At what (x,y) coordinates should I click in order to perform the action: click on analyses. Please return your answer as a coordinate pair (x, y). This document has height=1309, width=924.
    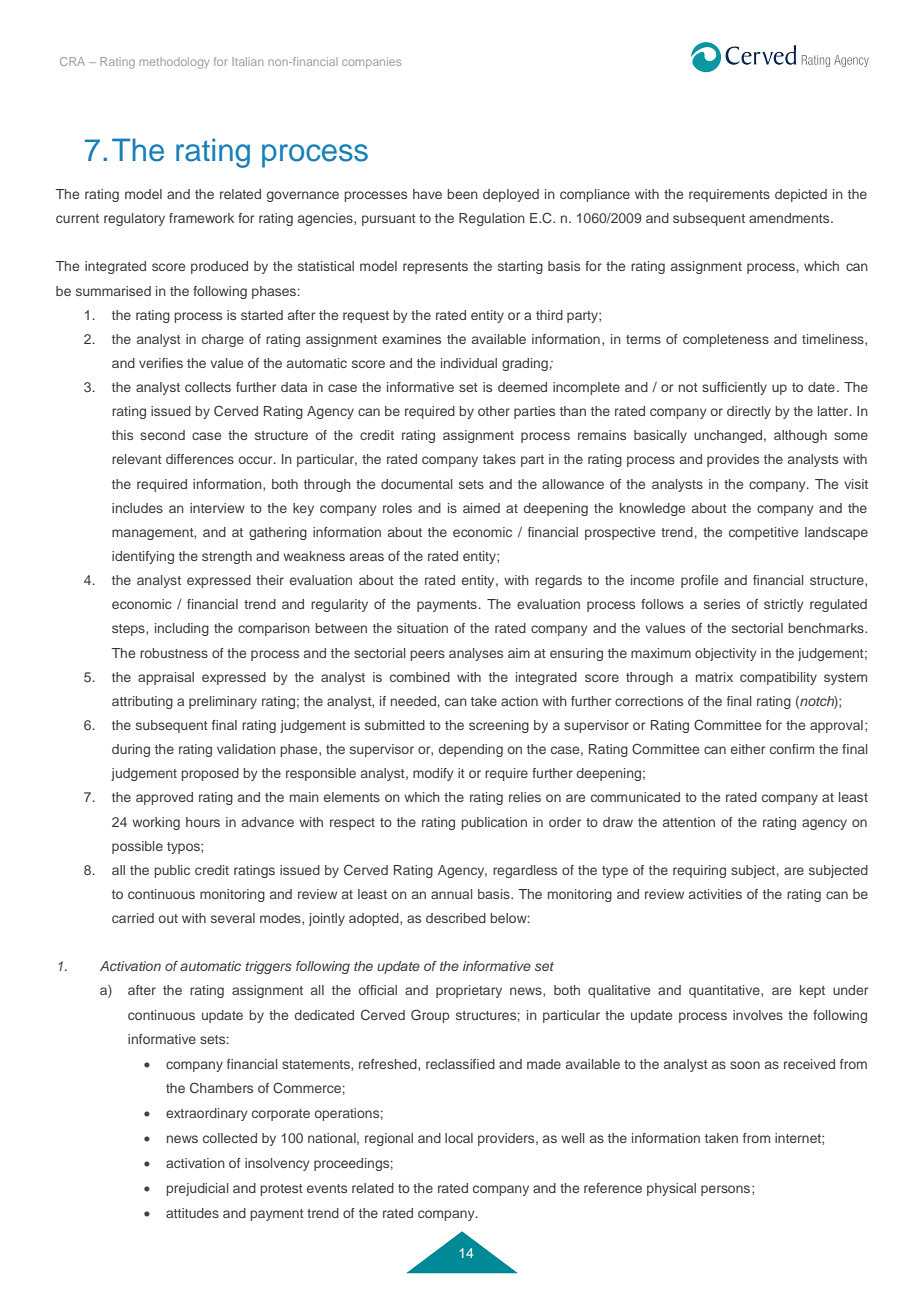
    Looking at the image, I should click on (476, 654).
